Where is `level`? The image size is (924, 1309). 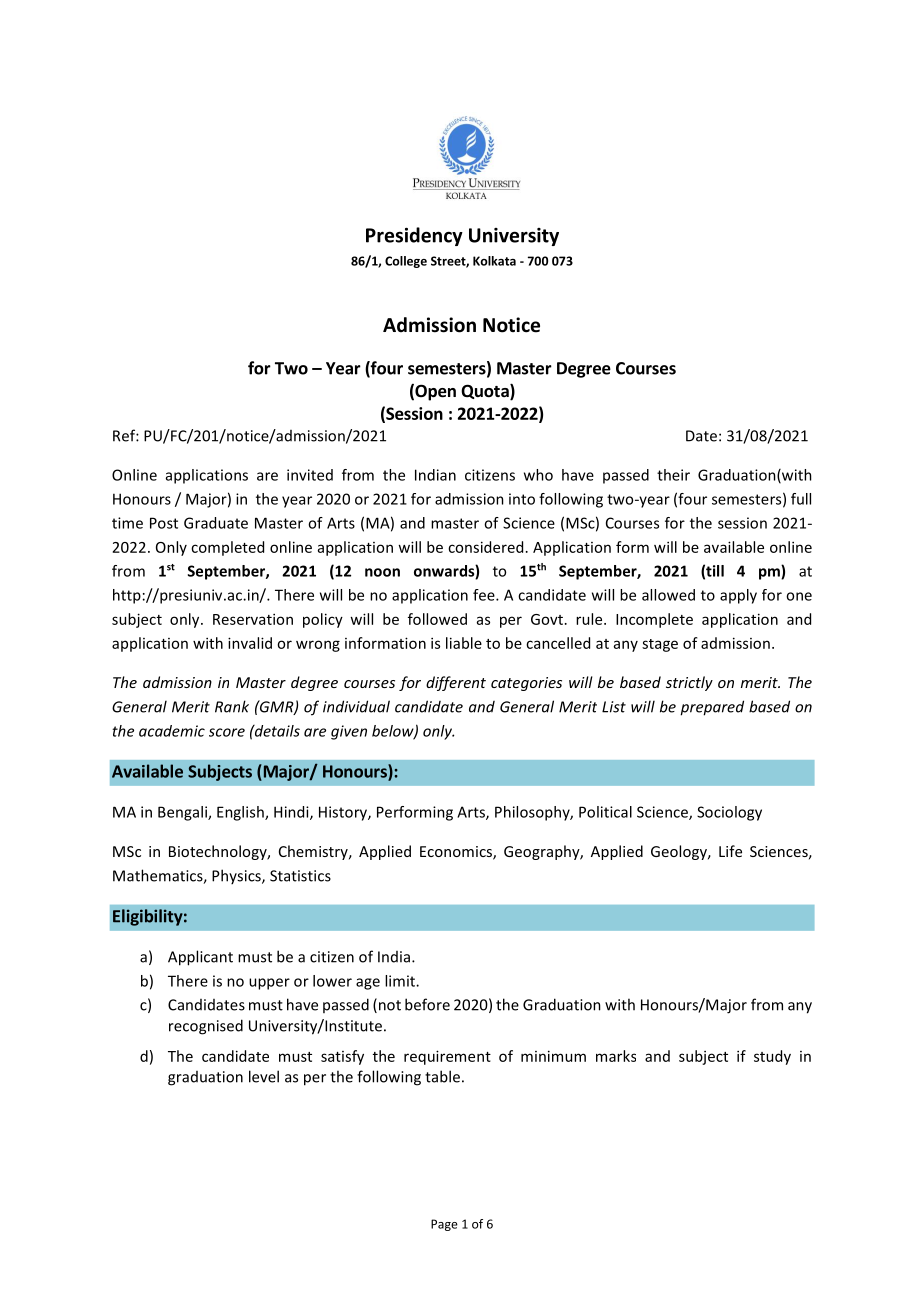
level is located at coordinates (264, 1076).
